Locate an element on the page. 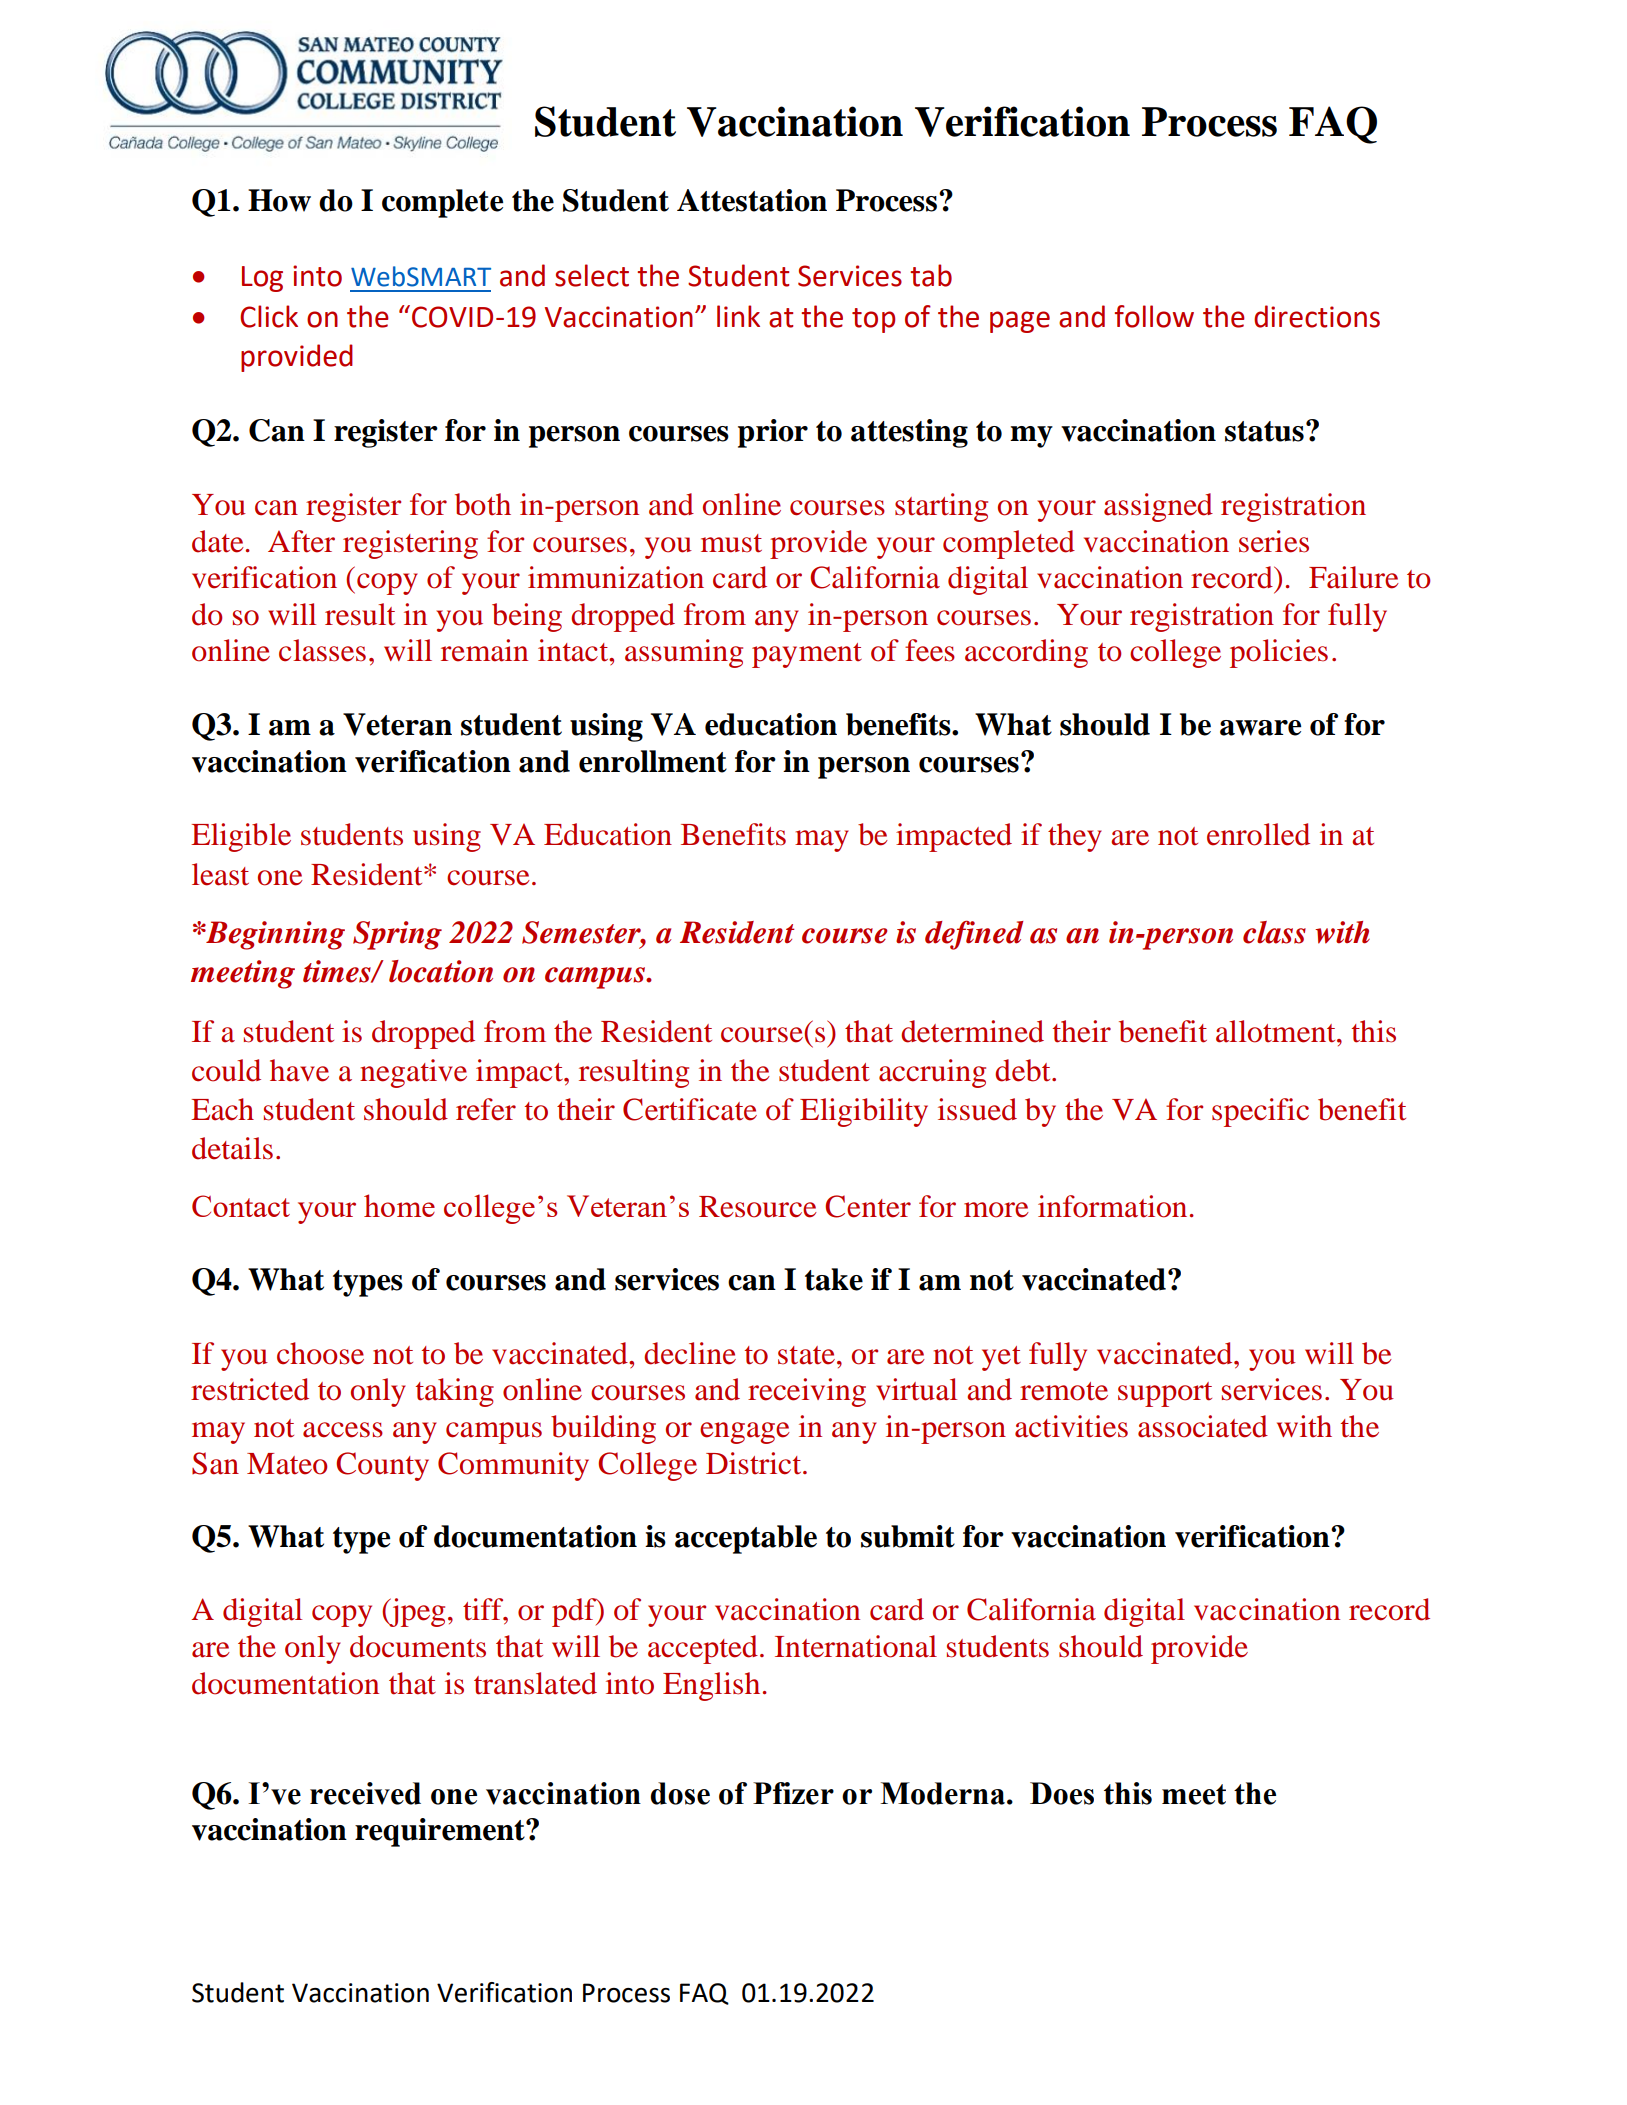 The image size is (1627, 2105). Log is located at coordinates (262, 279).
